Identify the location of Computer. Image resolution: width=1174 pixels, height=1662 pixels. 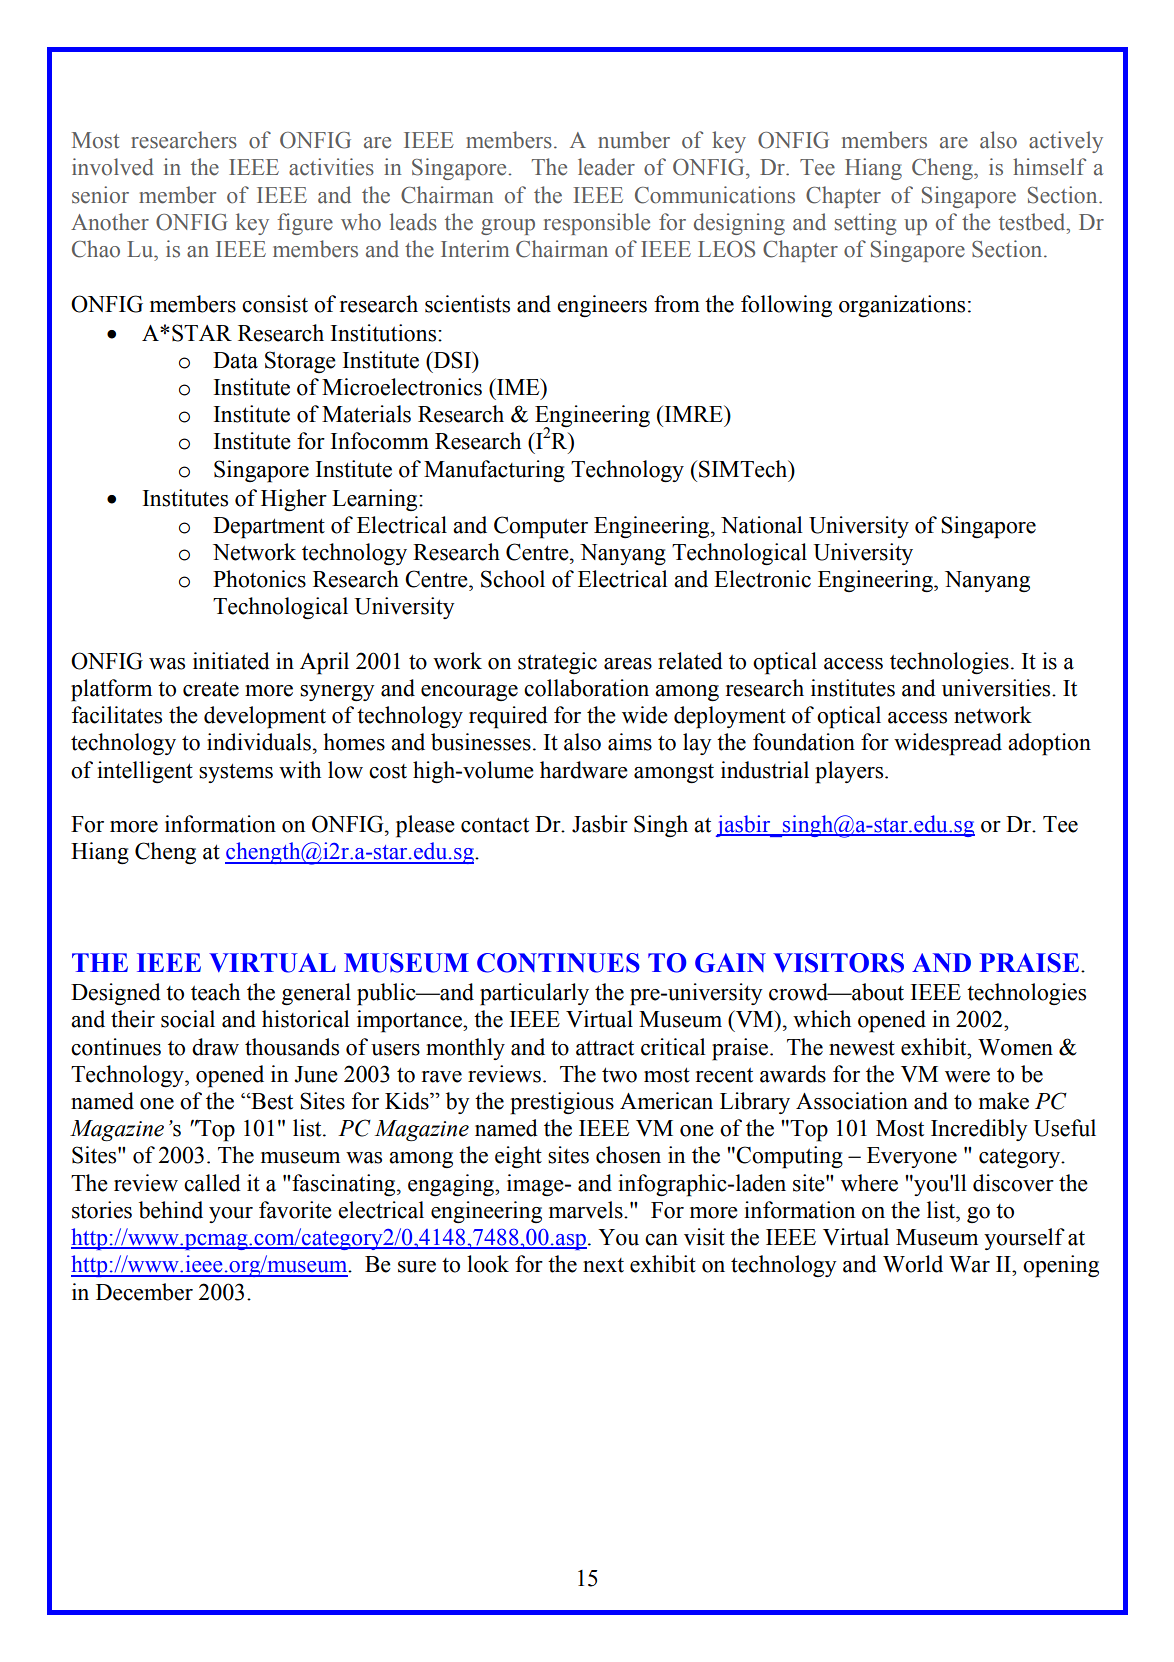
(541, 527).
